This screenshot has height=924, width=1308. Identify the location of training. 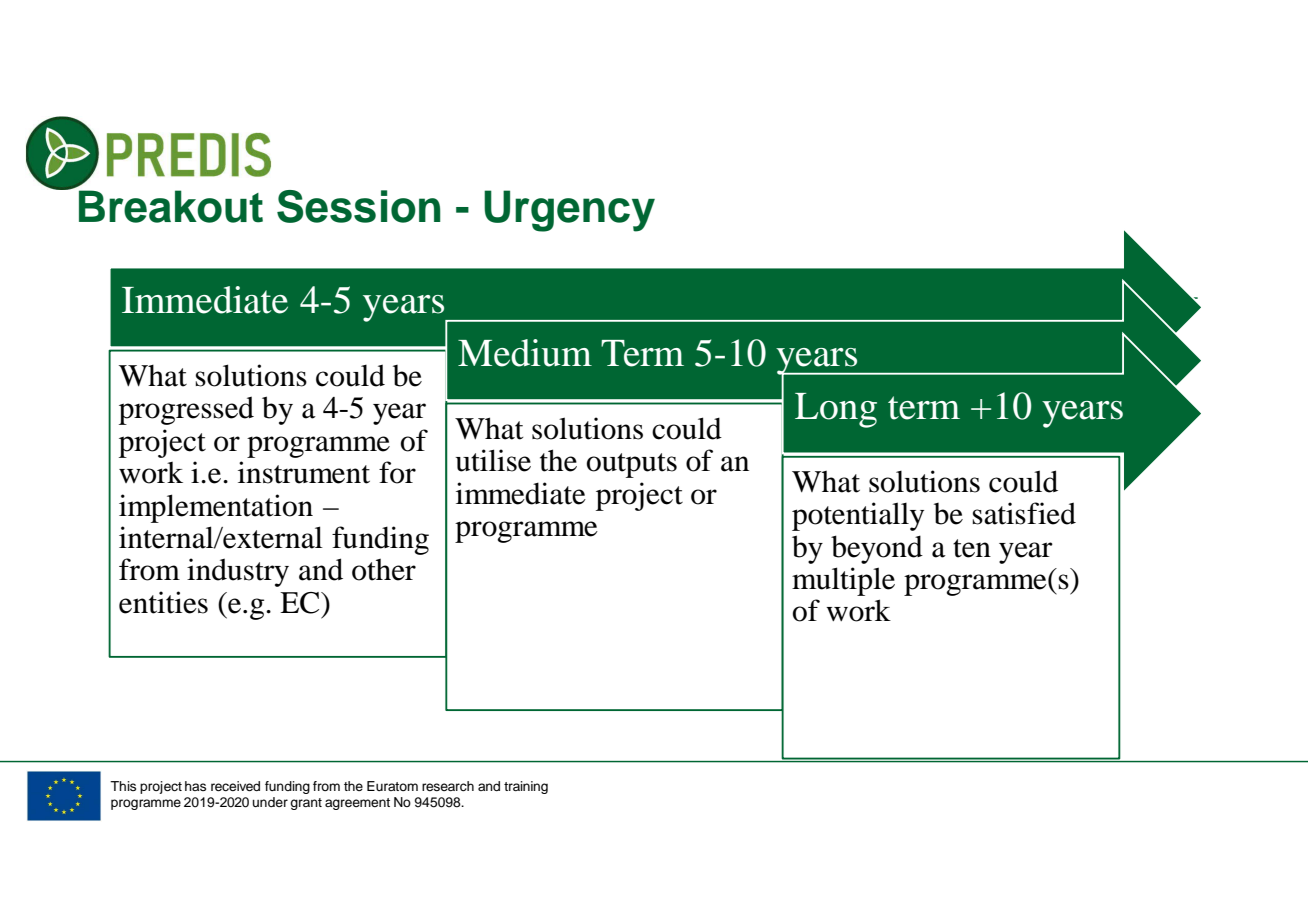
(526, 787).
